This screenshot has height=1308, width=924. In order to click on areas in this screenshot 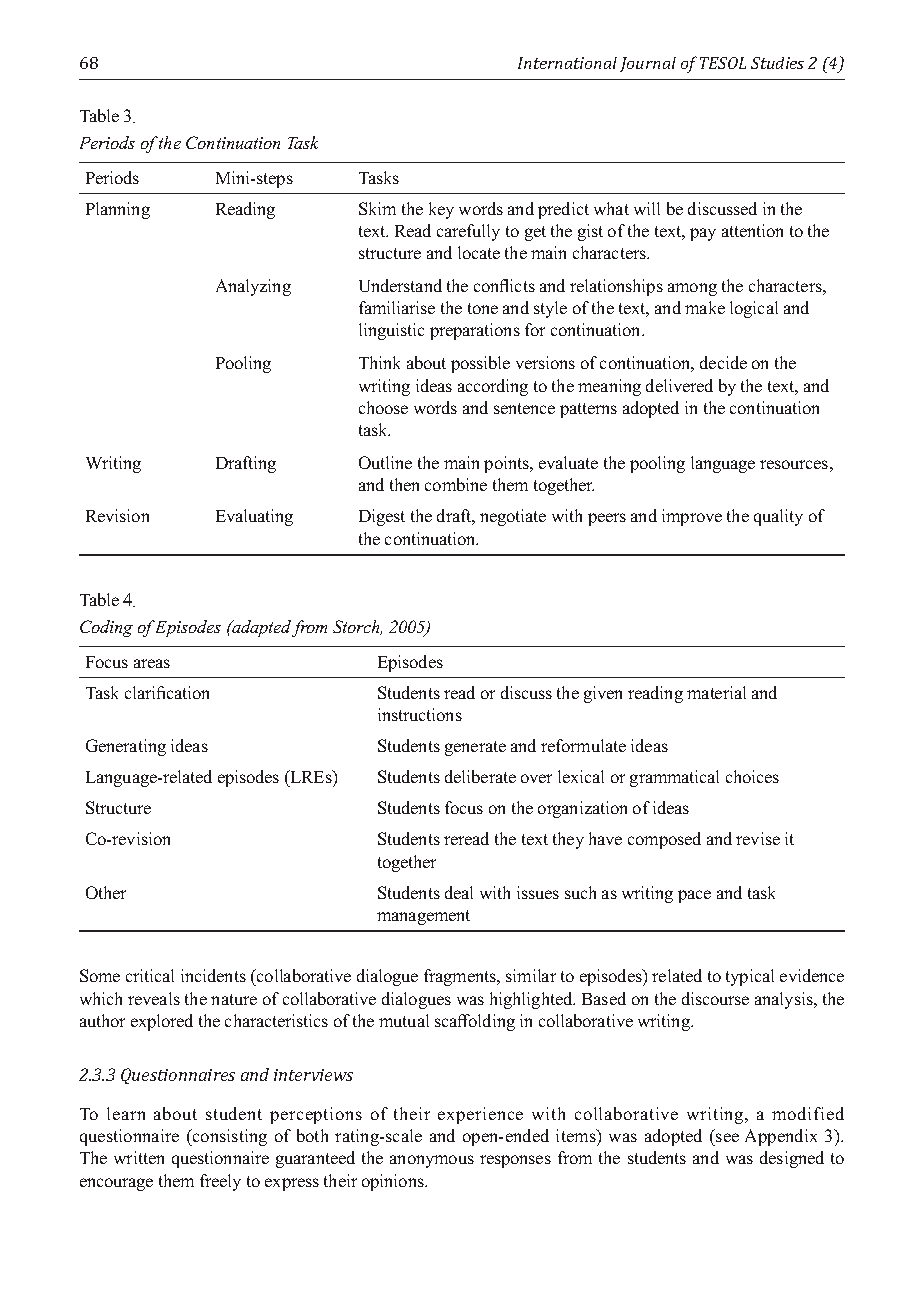, I will do `click(152, 663)`.
